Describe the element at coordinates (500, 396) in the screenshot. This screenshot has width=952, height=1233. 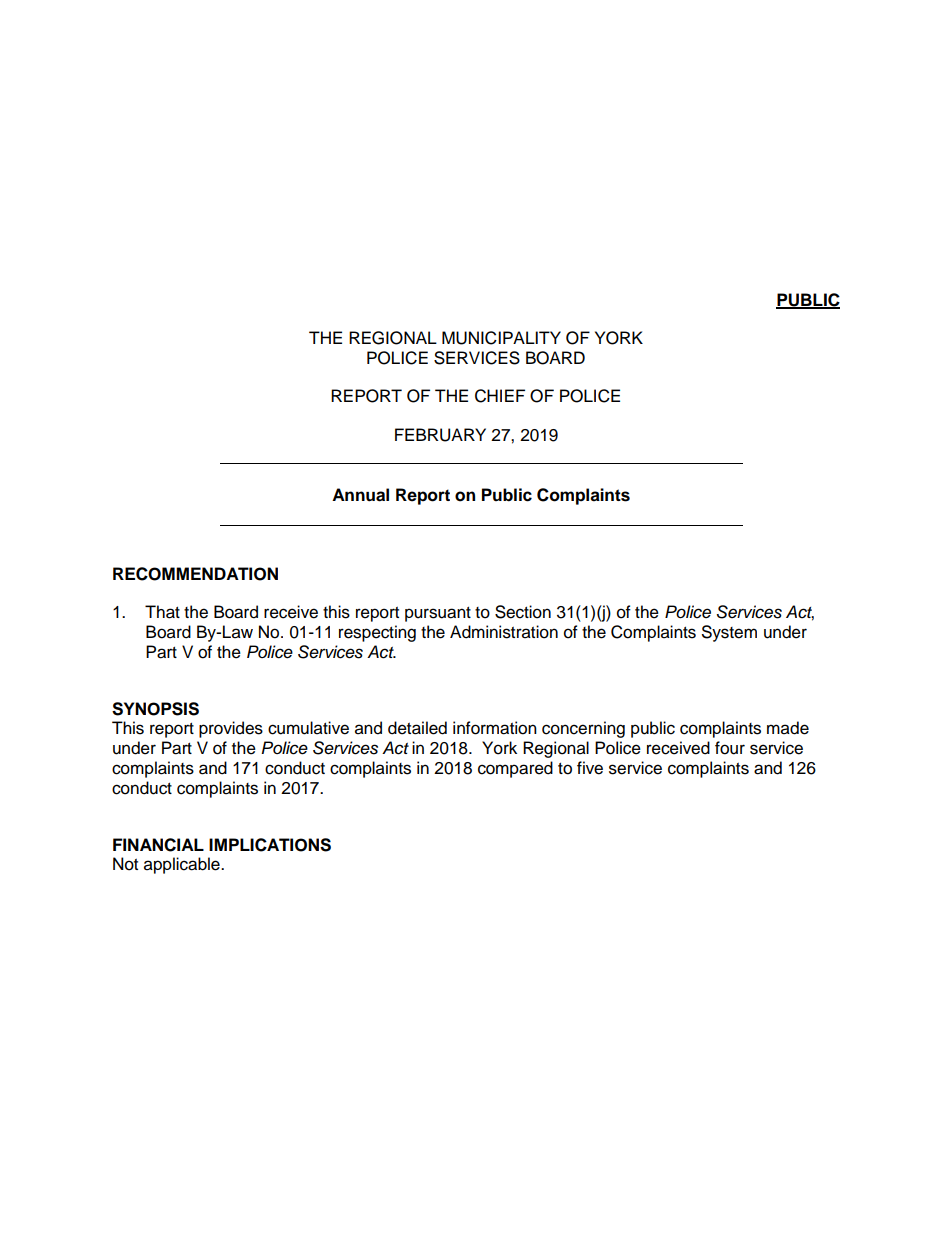
I see `CHIEF` at that location.
